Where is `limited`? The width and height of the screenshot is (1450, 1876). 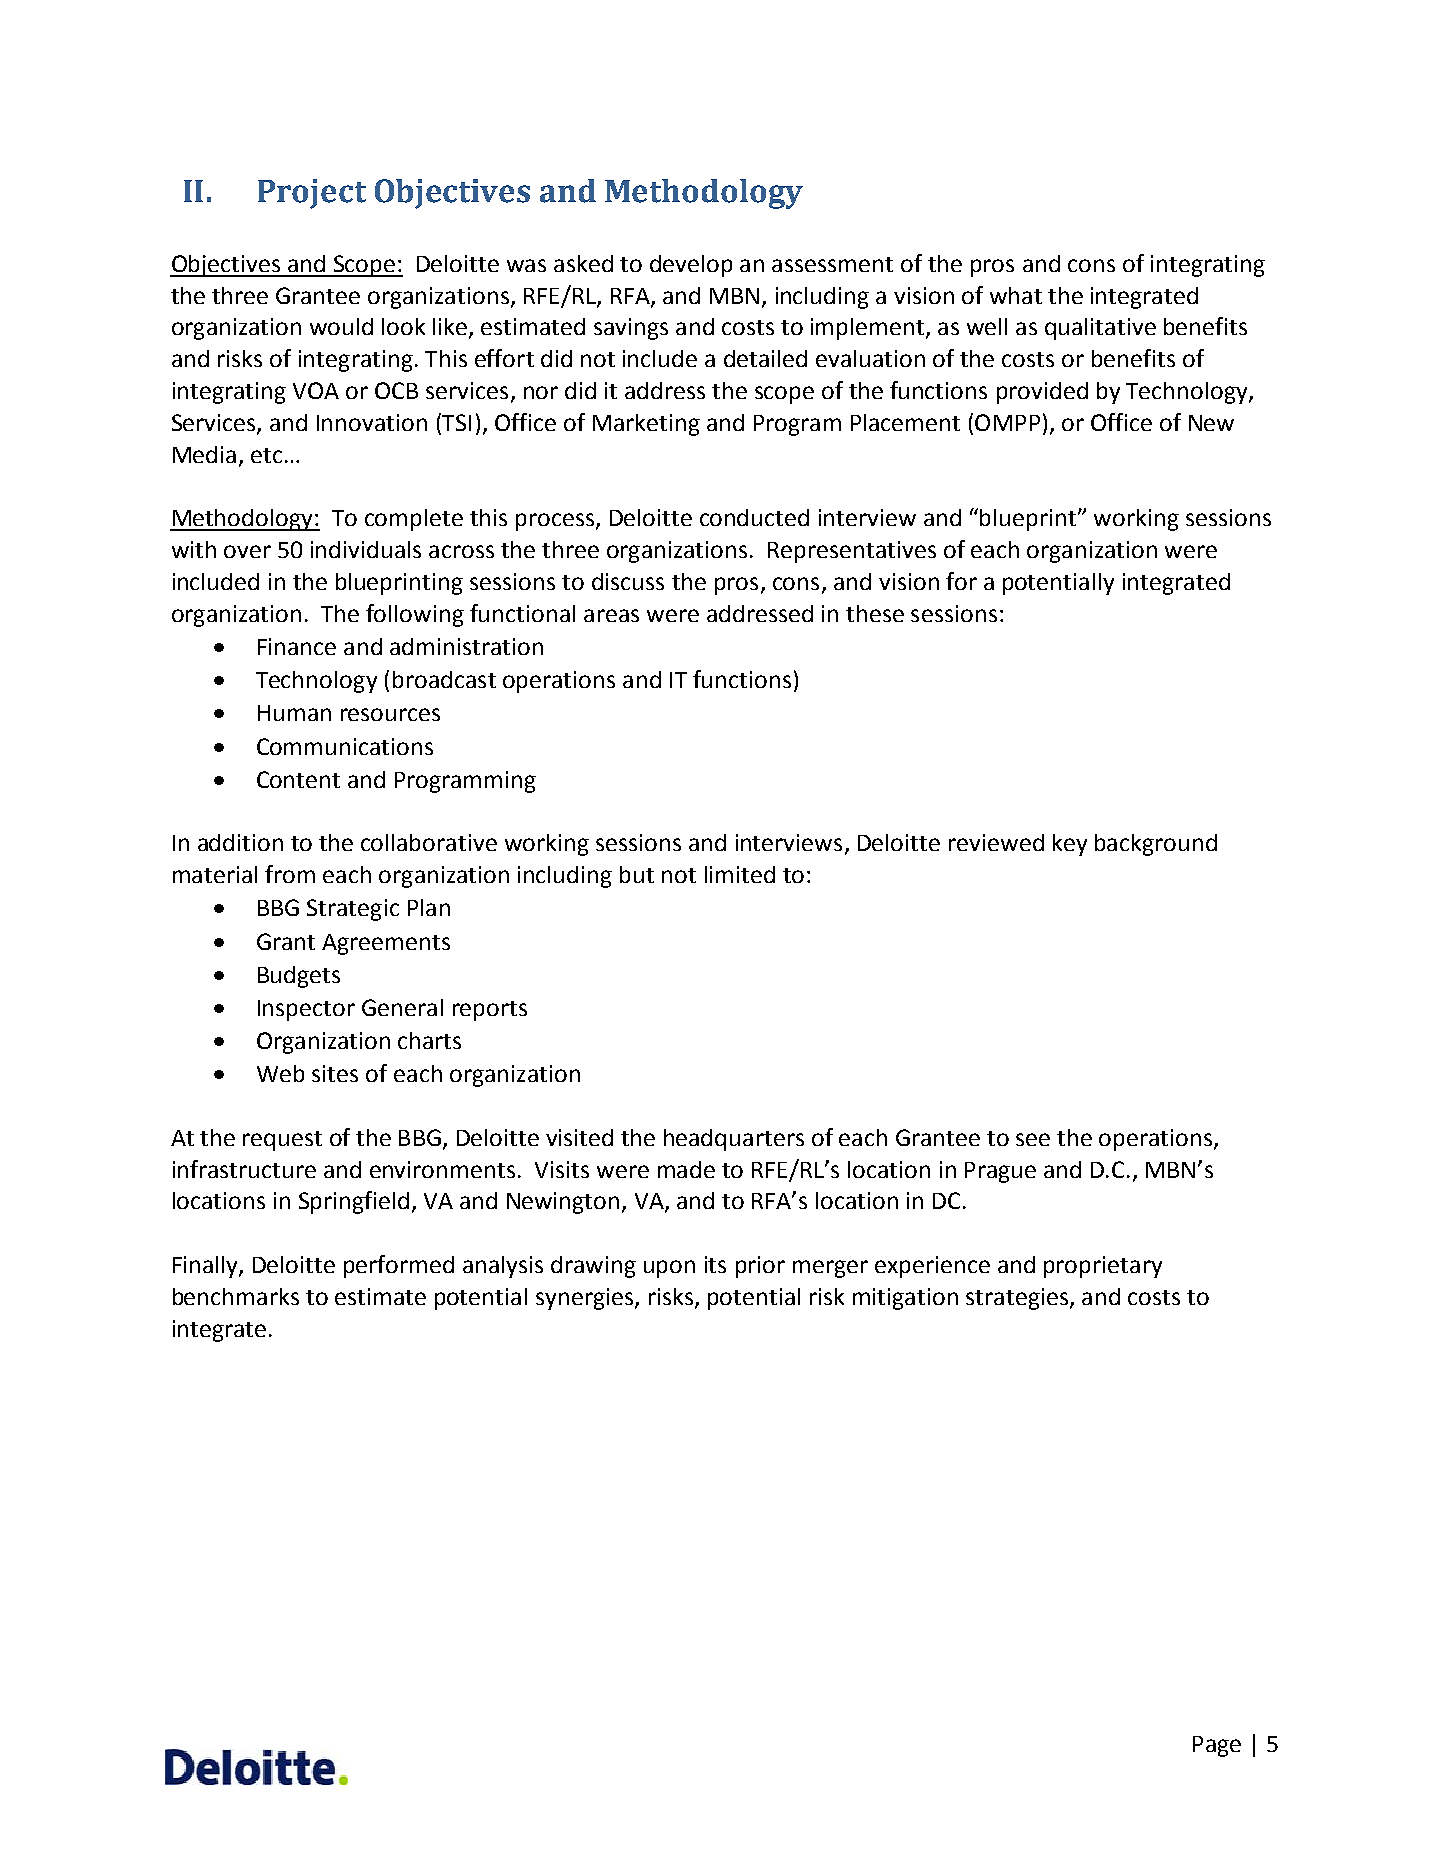
limited is located at coordinates (740, 874).
